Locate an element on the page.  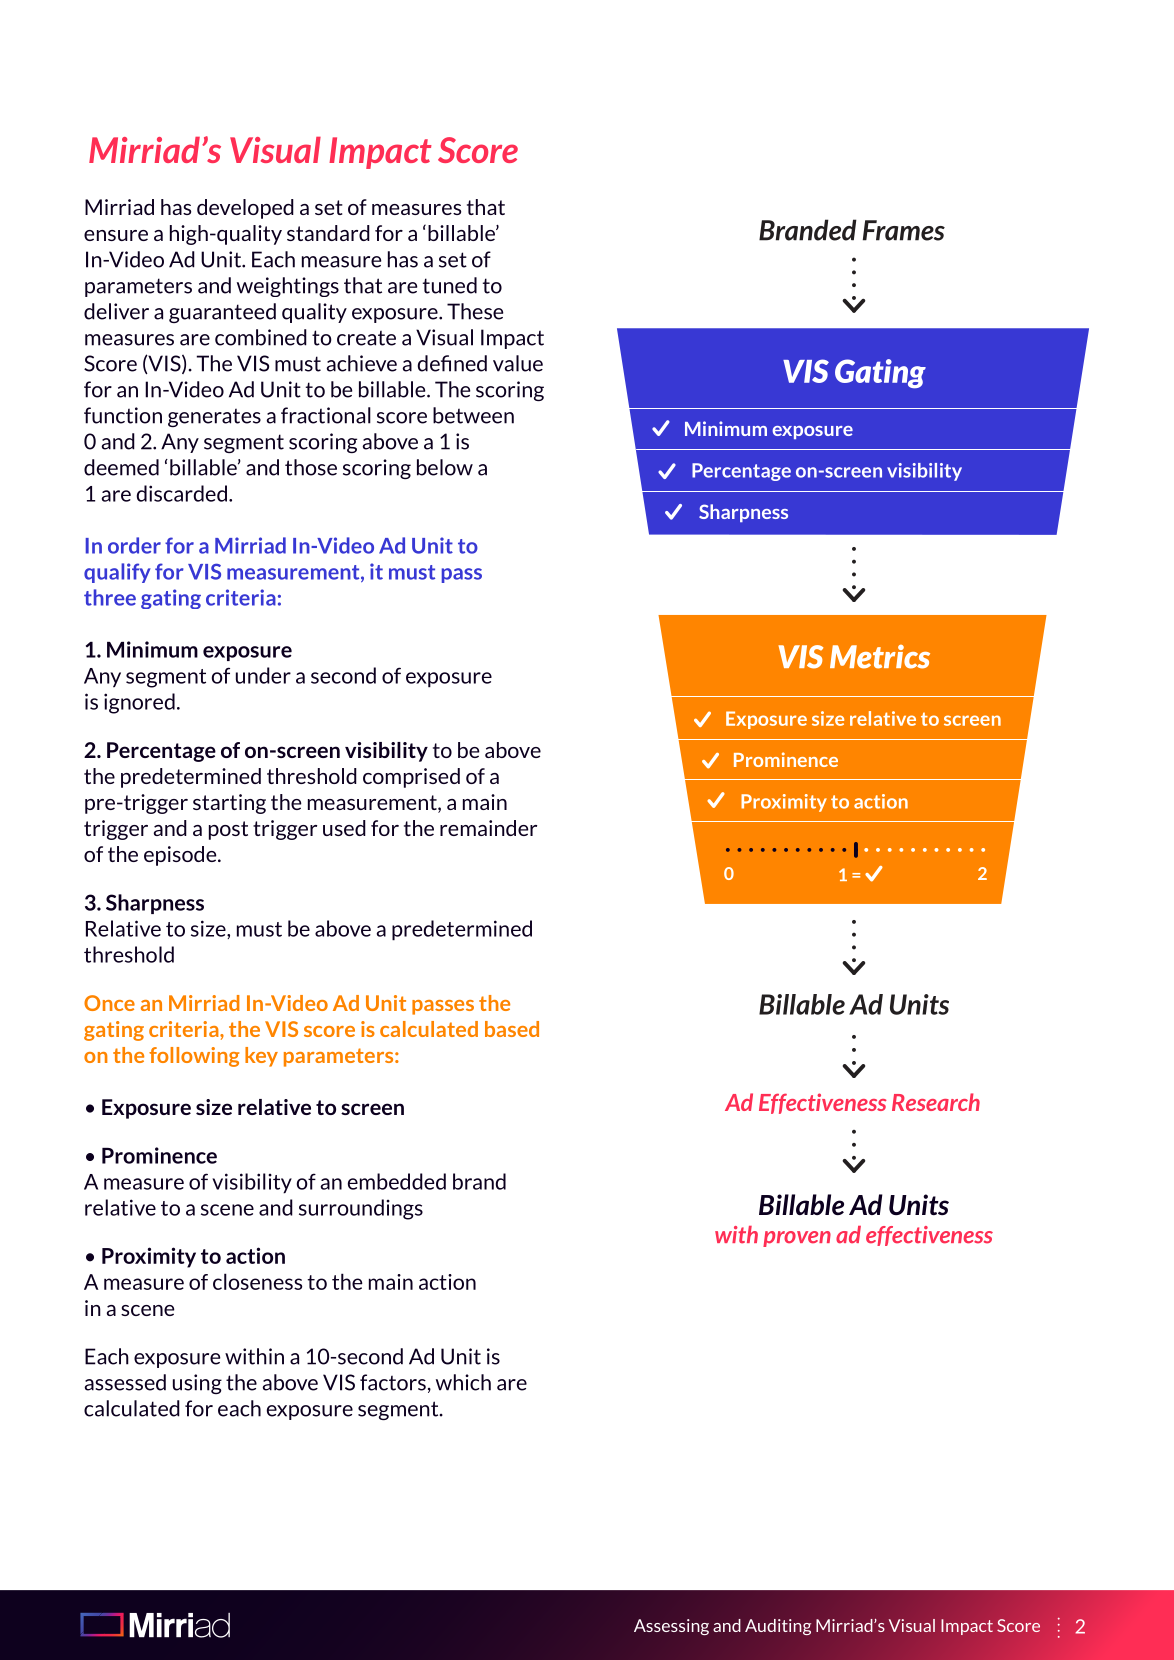
Metrics is located at coordinates (880, 657).
